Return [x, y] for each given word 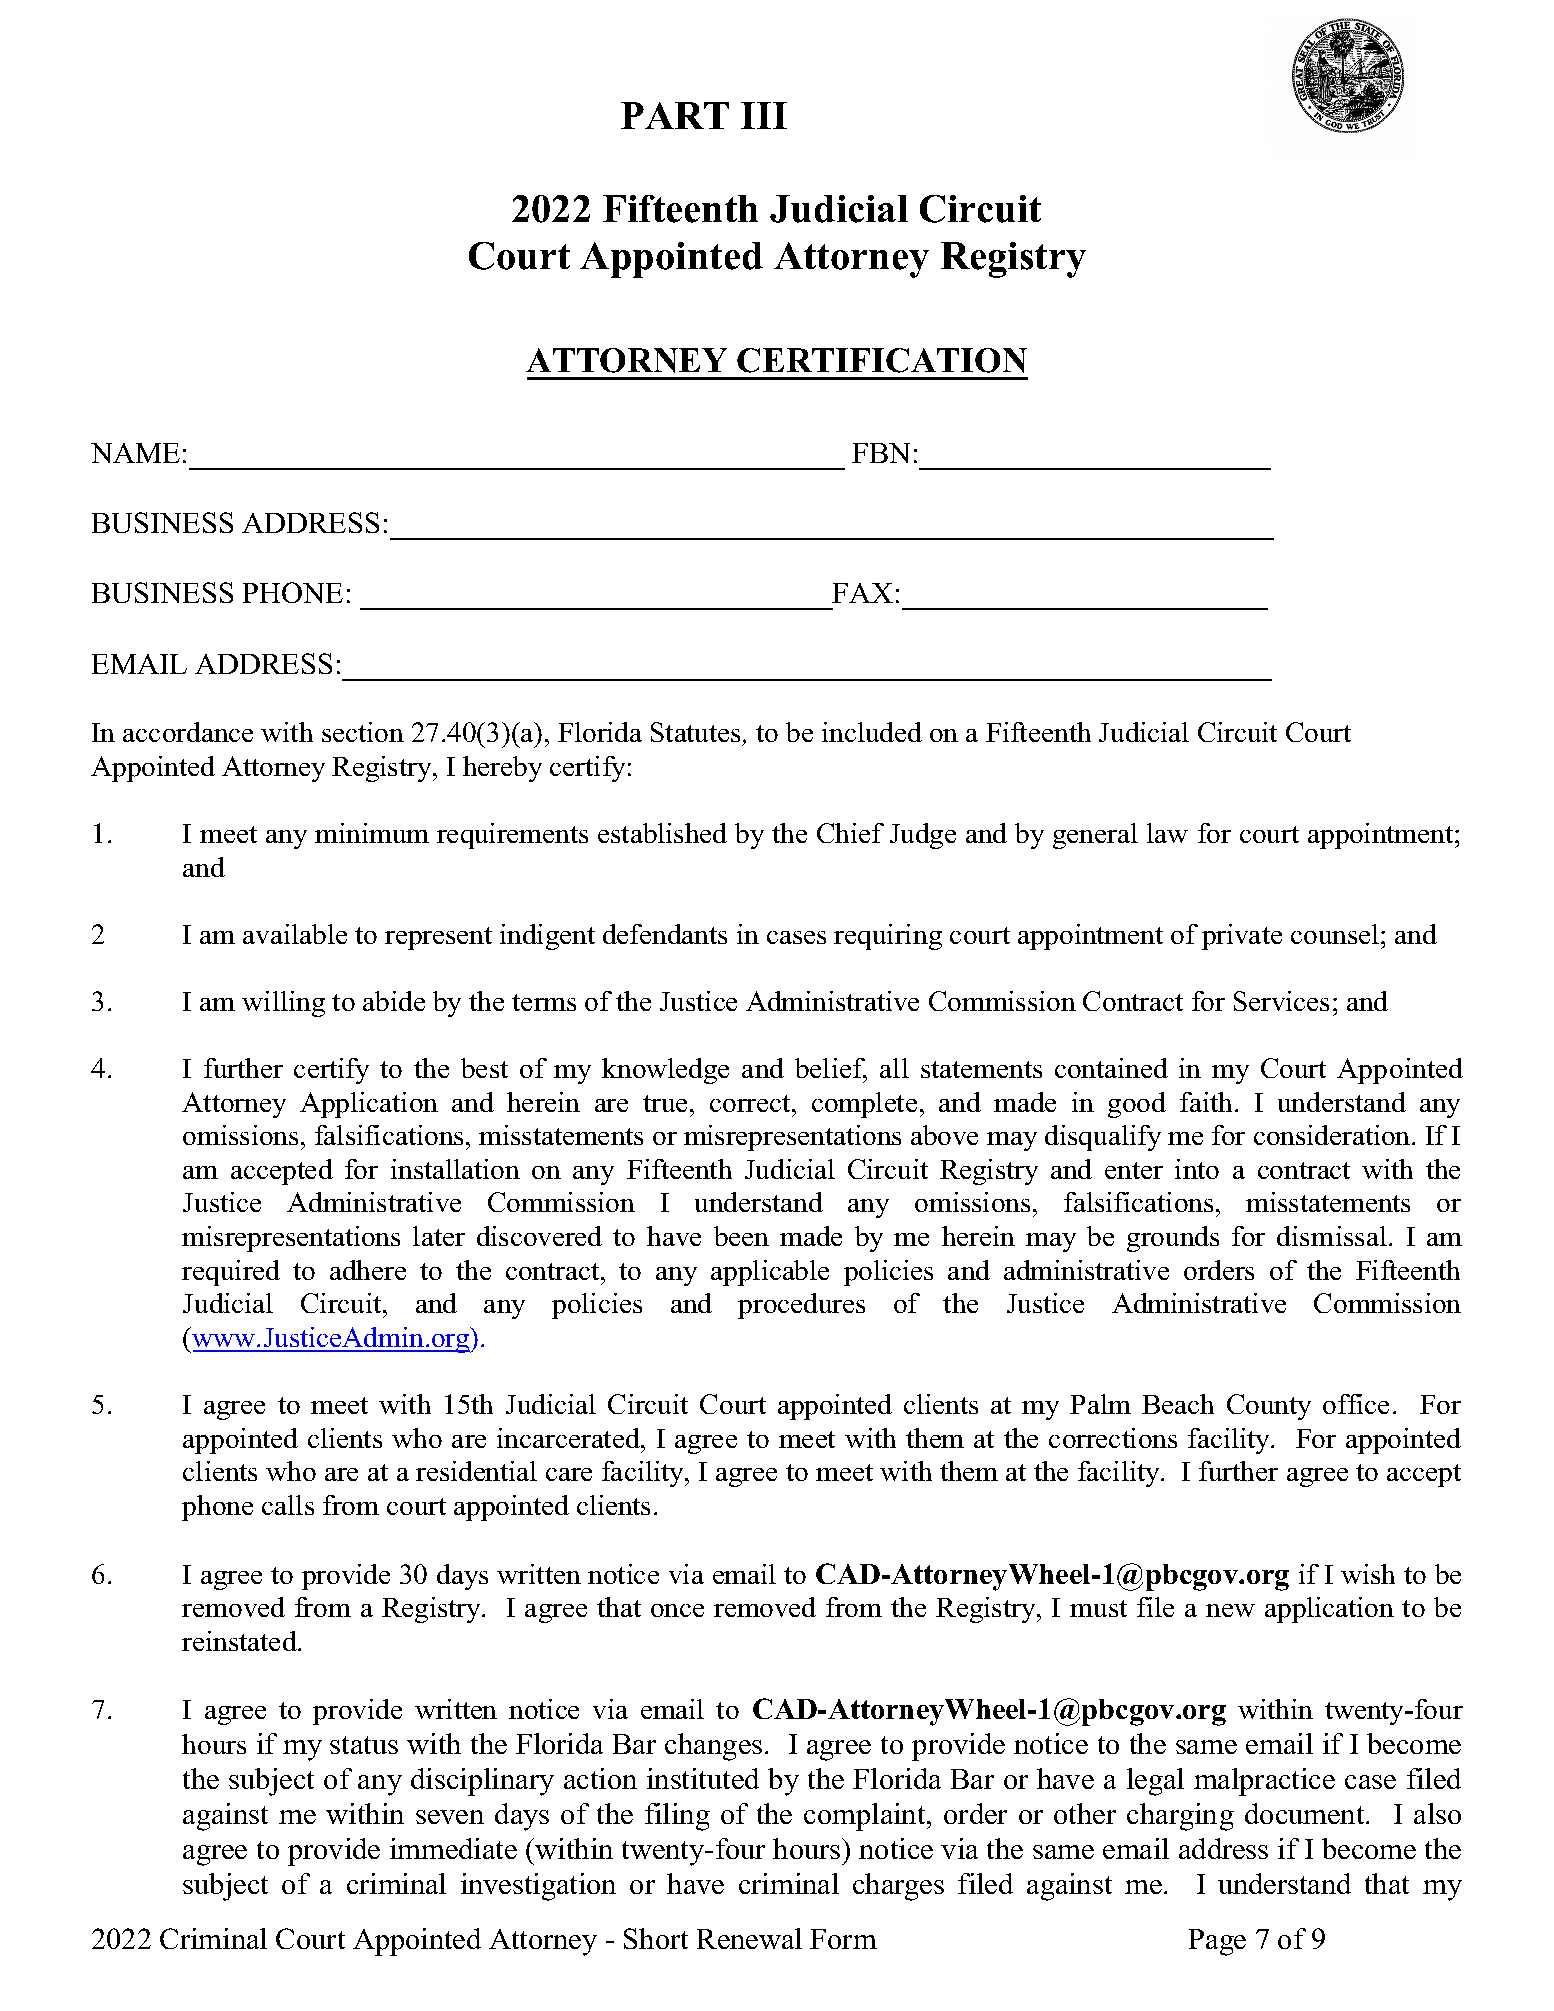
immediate [453, 1848]
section [363, 732]
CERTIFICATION [882, 360]
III [764, 115]
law [1167, 833]
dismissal [1332, 1236]
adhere [368, 1270]
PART [675, 115]
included [872, 732]
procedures [801, 1306]
